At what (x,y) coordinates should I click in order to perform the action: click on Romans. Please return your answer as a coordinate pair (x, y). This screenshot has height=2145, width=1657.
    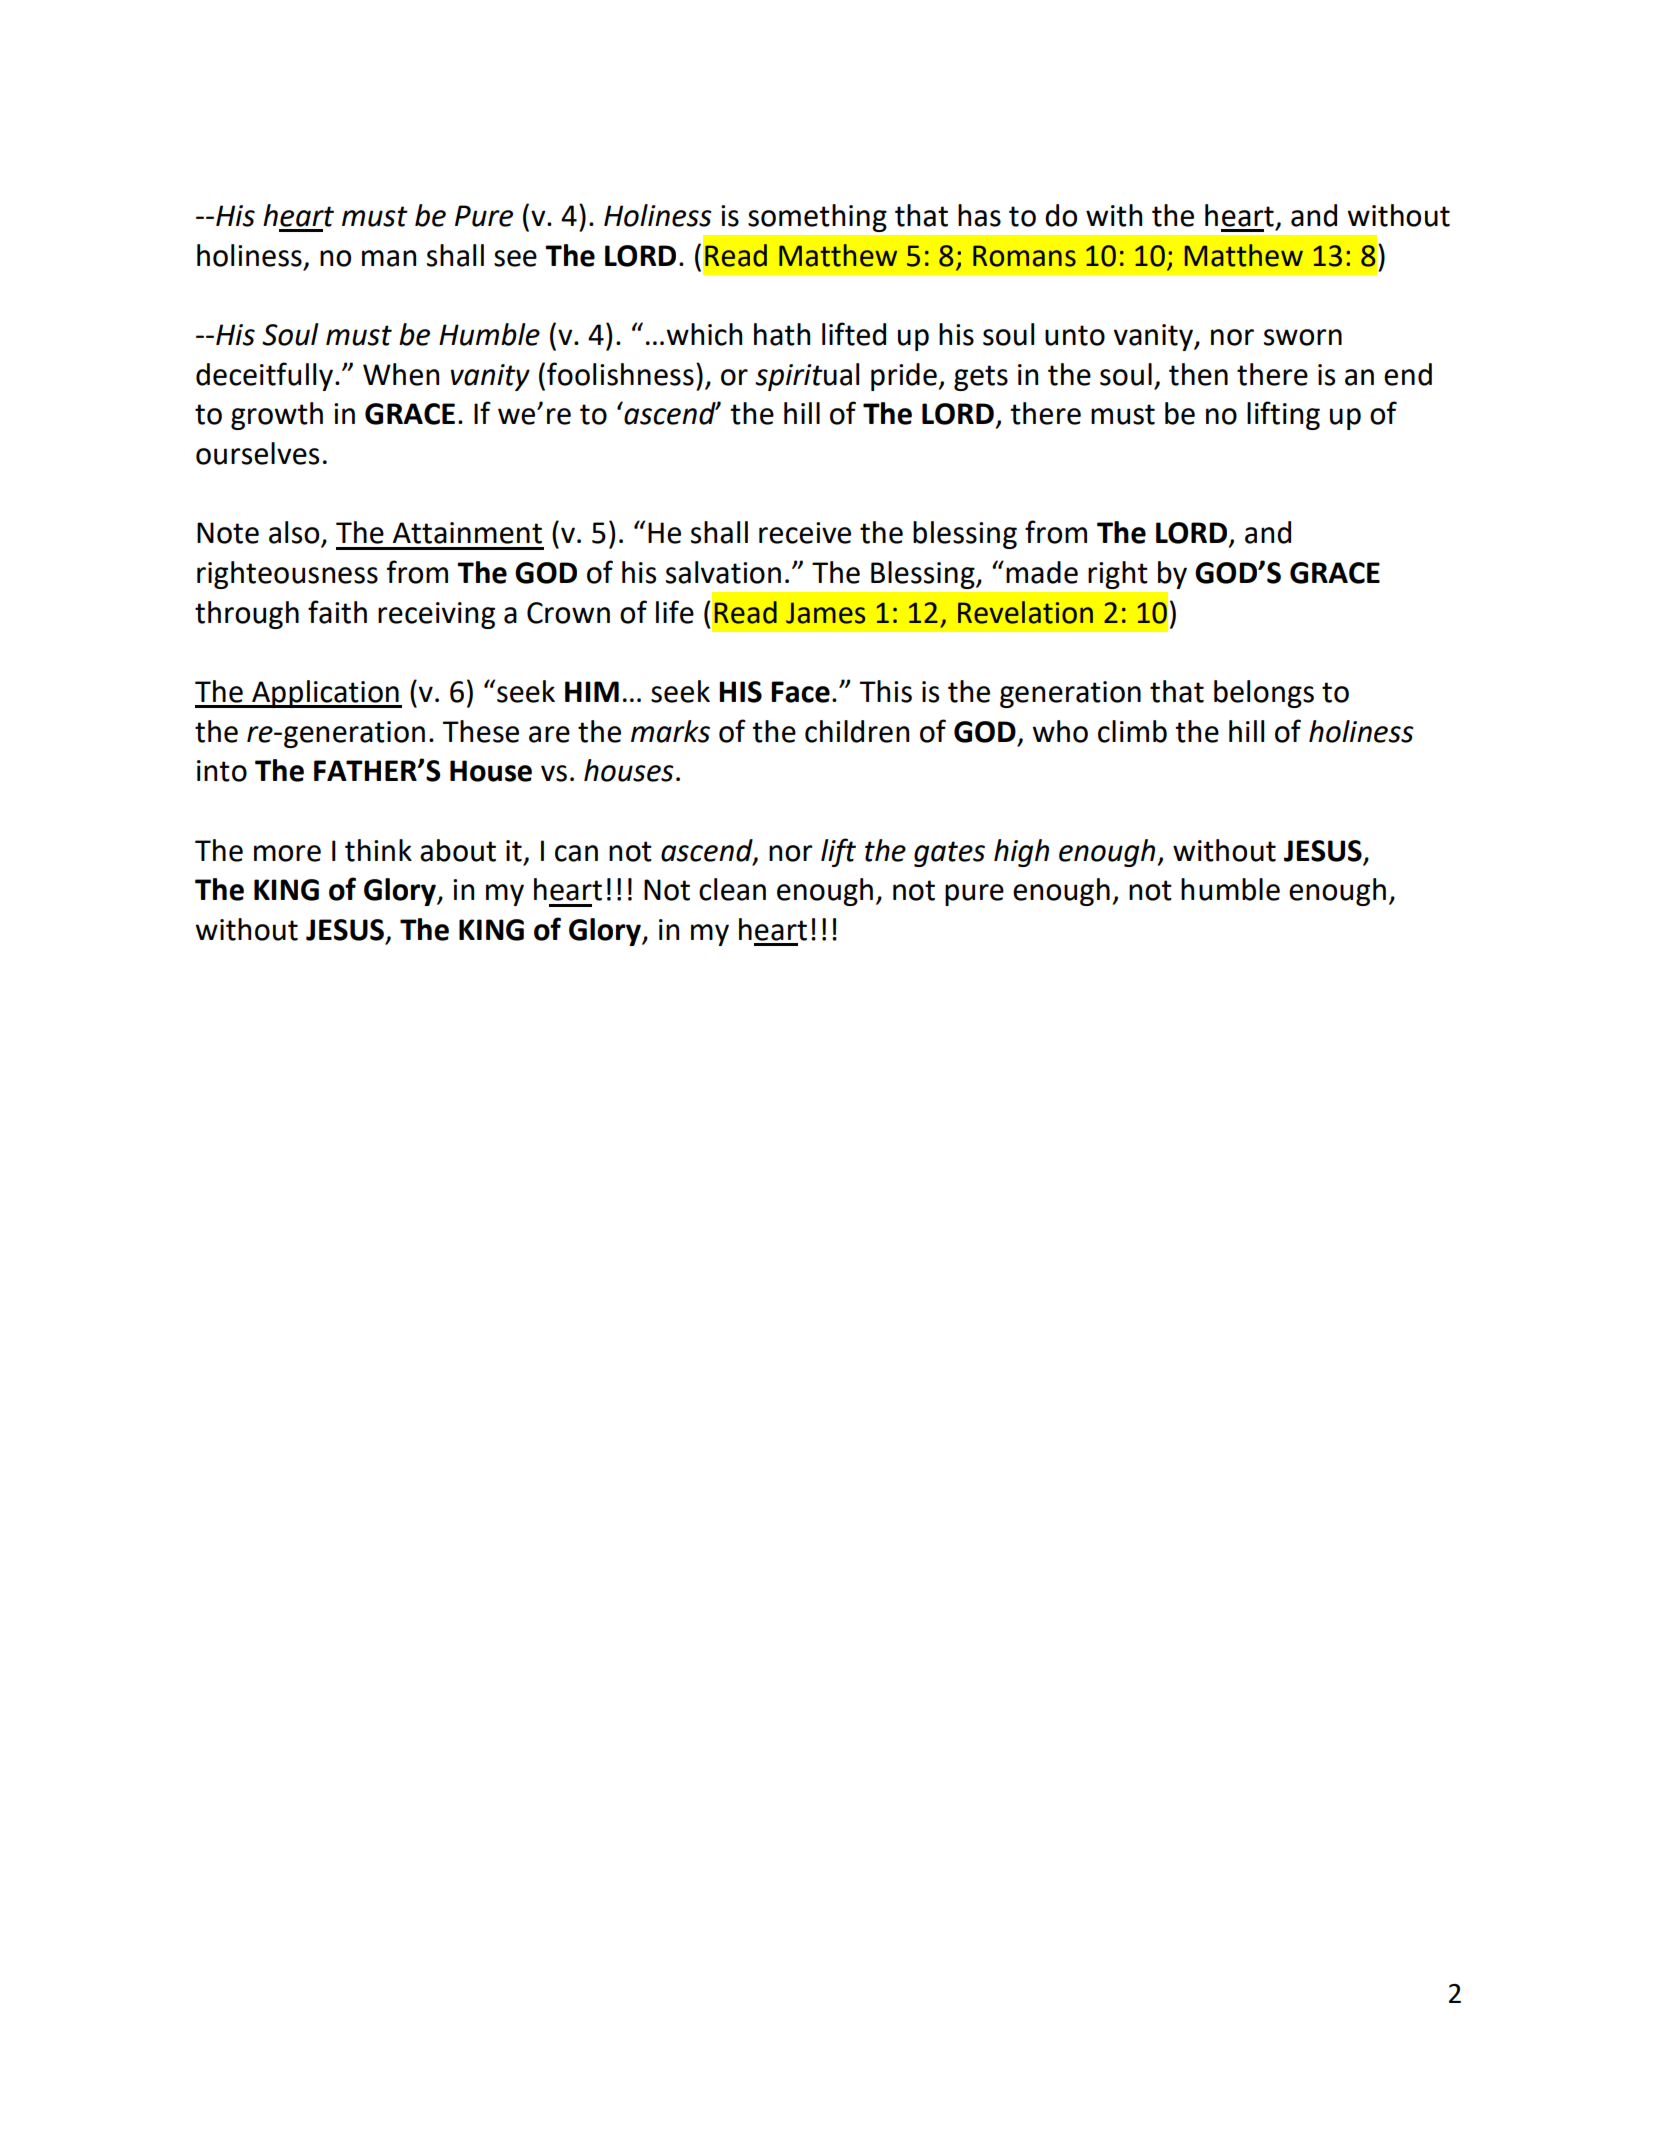
    Looking at the image, I should click on (1024, 256).
